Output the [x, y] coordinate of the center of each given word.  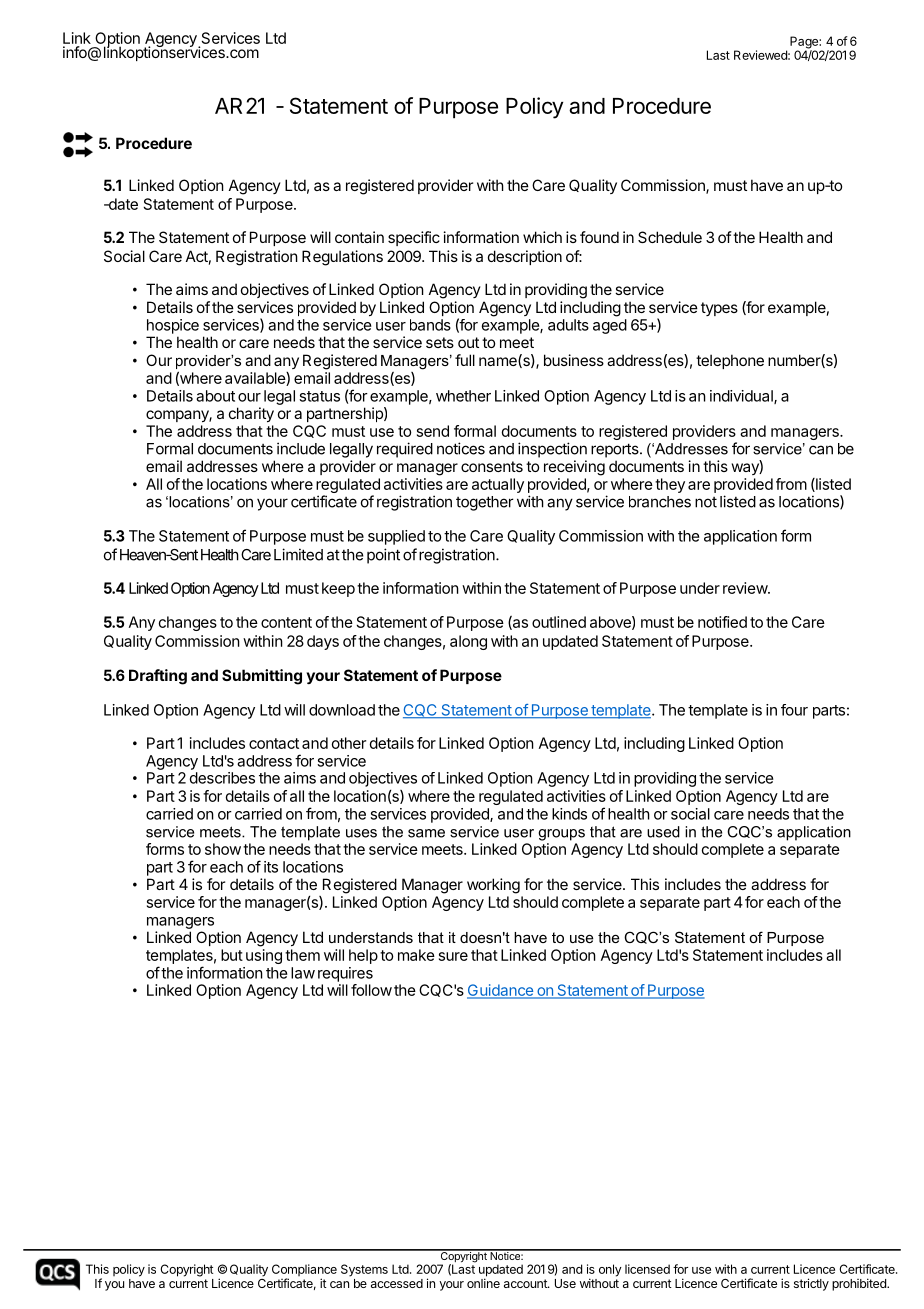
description [525, 257]
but [232, 955]
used [663, 832]
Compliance [304, 1271]
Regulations [342, 258]
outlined [559, 622]
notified [722, 622]
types [719, 309]
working [493, 886]
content [286, 622]
